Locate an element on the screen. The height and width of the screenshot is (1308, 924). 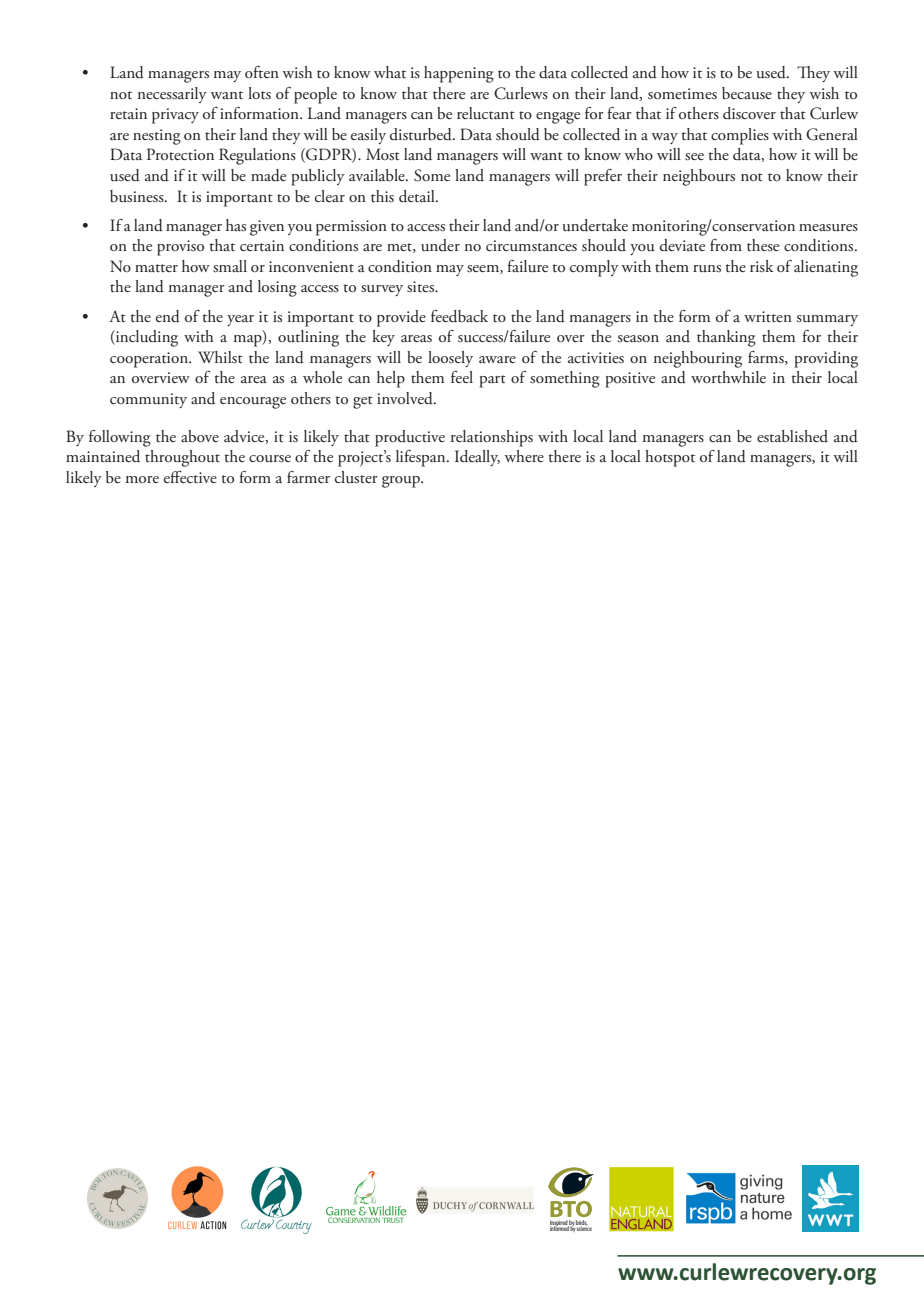
circumstances is located at coordinates (531, 246).
